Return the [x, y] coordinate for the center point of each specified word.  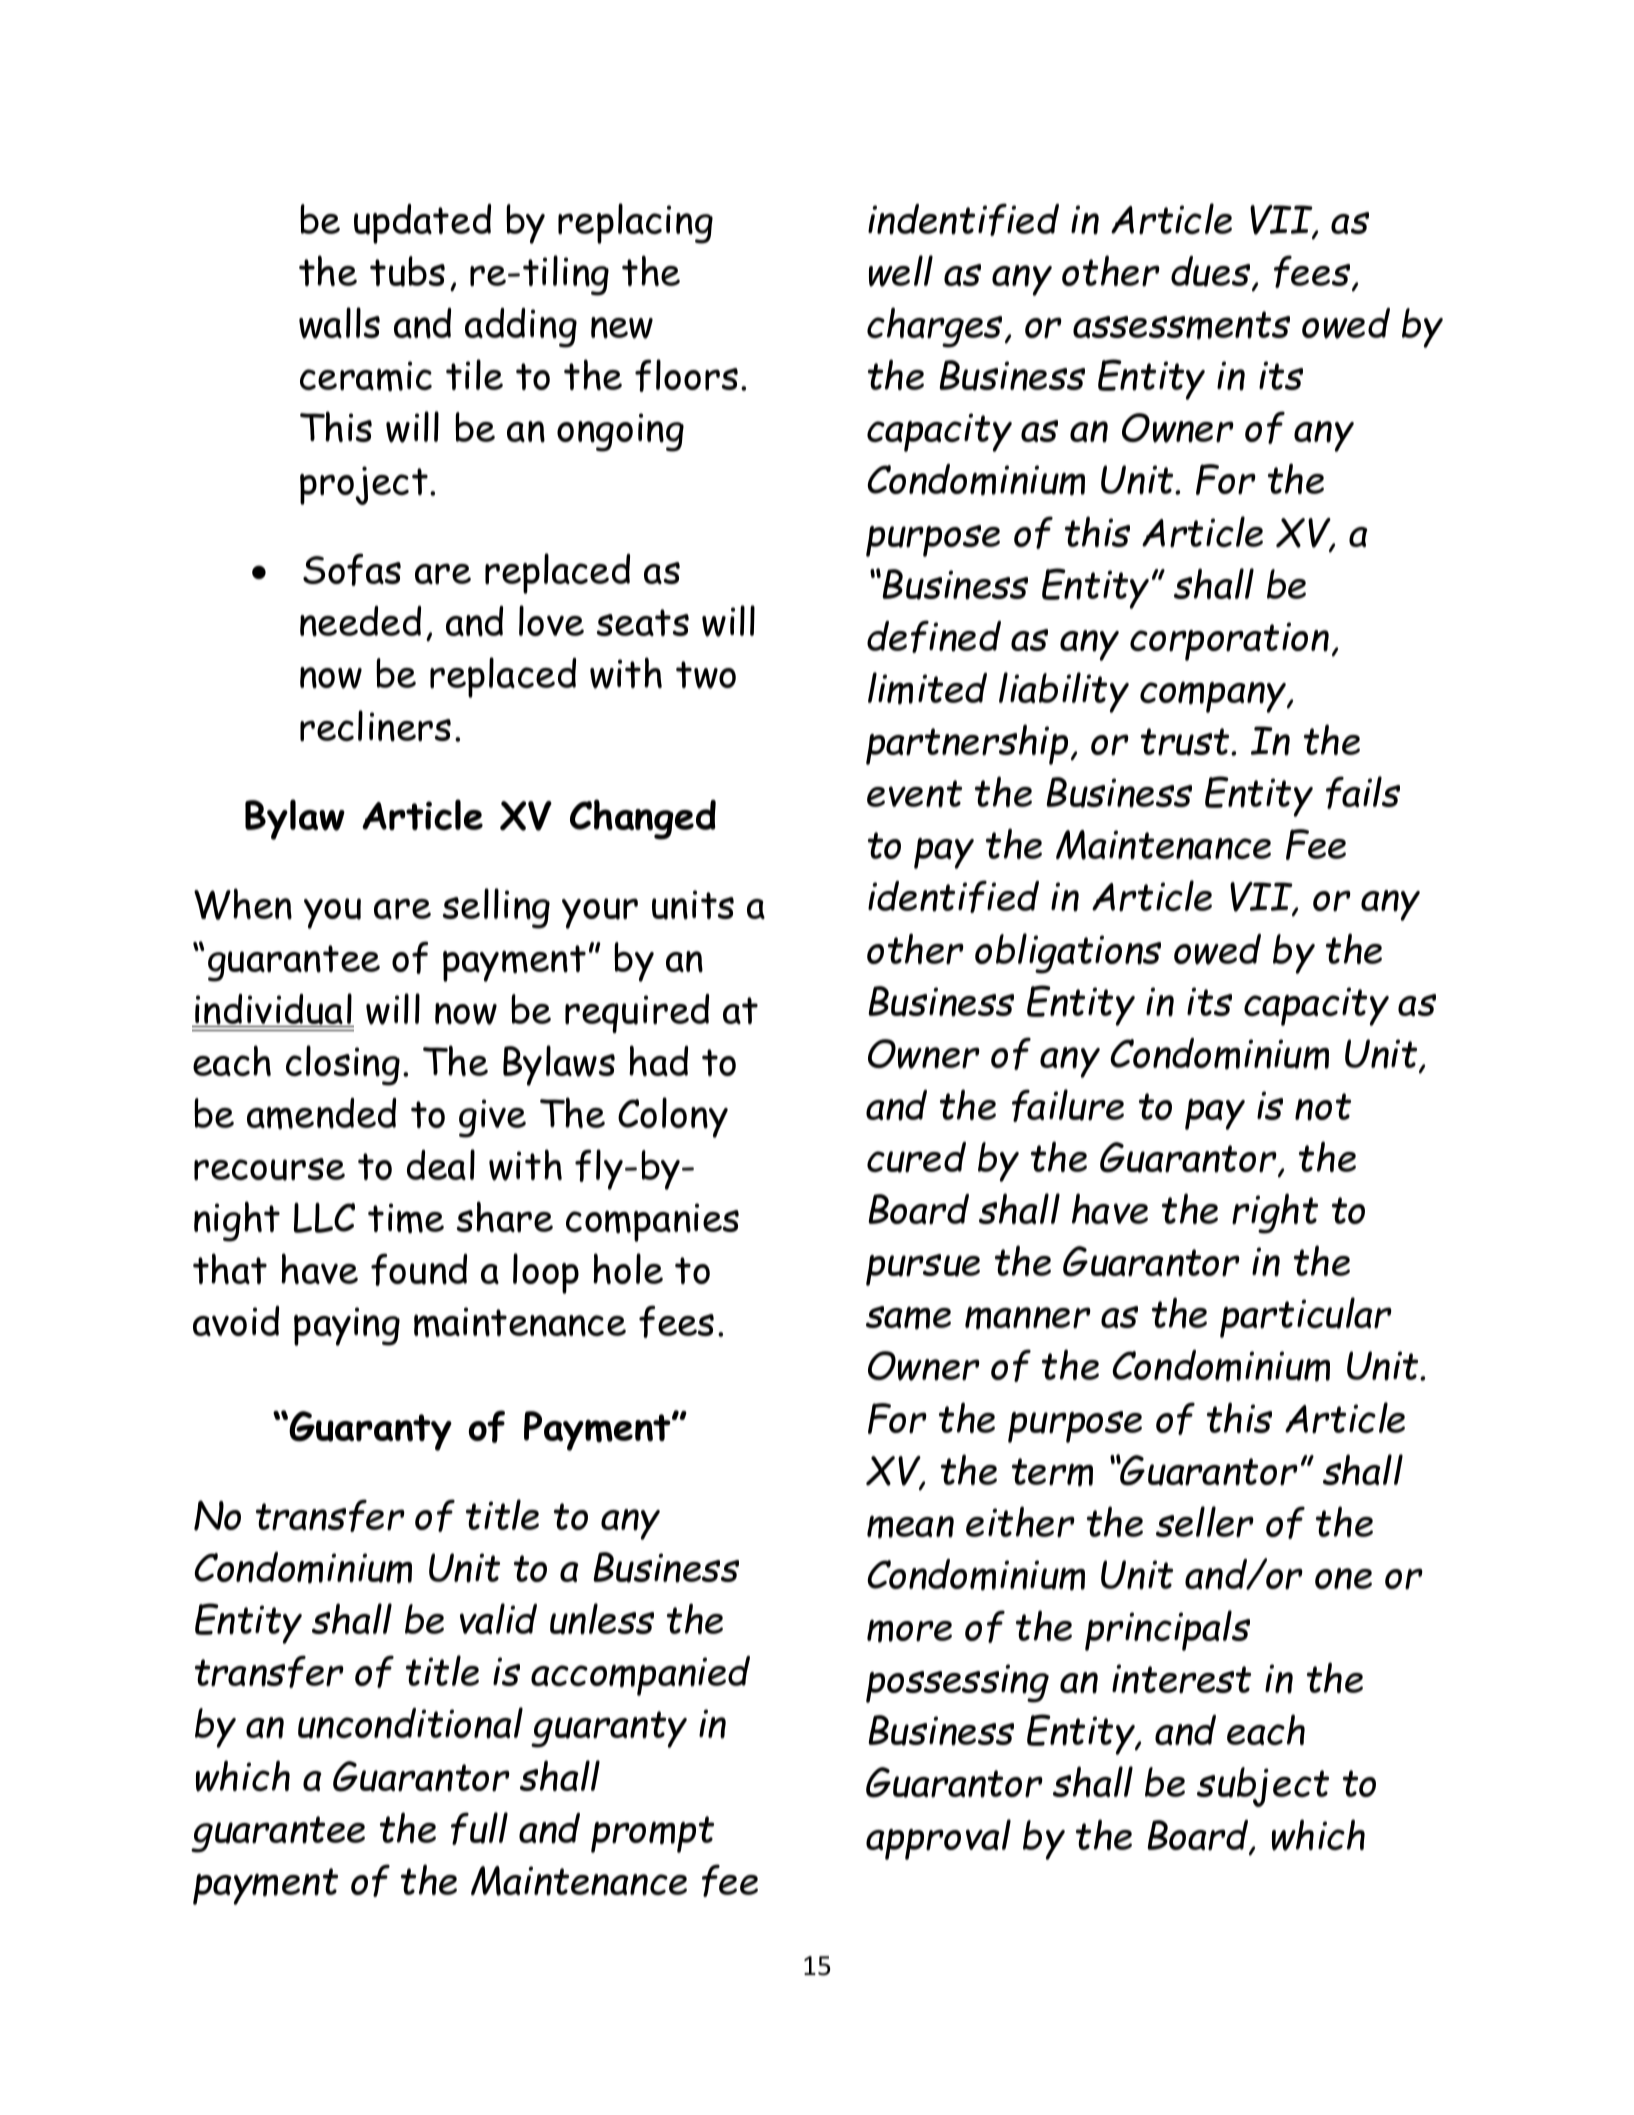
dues [1212, 272]
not [1323, 1107]
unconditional [410, 1723]
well [901, 271]
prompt [652, 1834]
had [658, 1060]
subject [1263, 1787]
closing [343, 1065]
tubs [407, 271]
